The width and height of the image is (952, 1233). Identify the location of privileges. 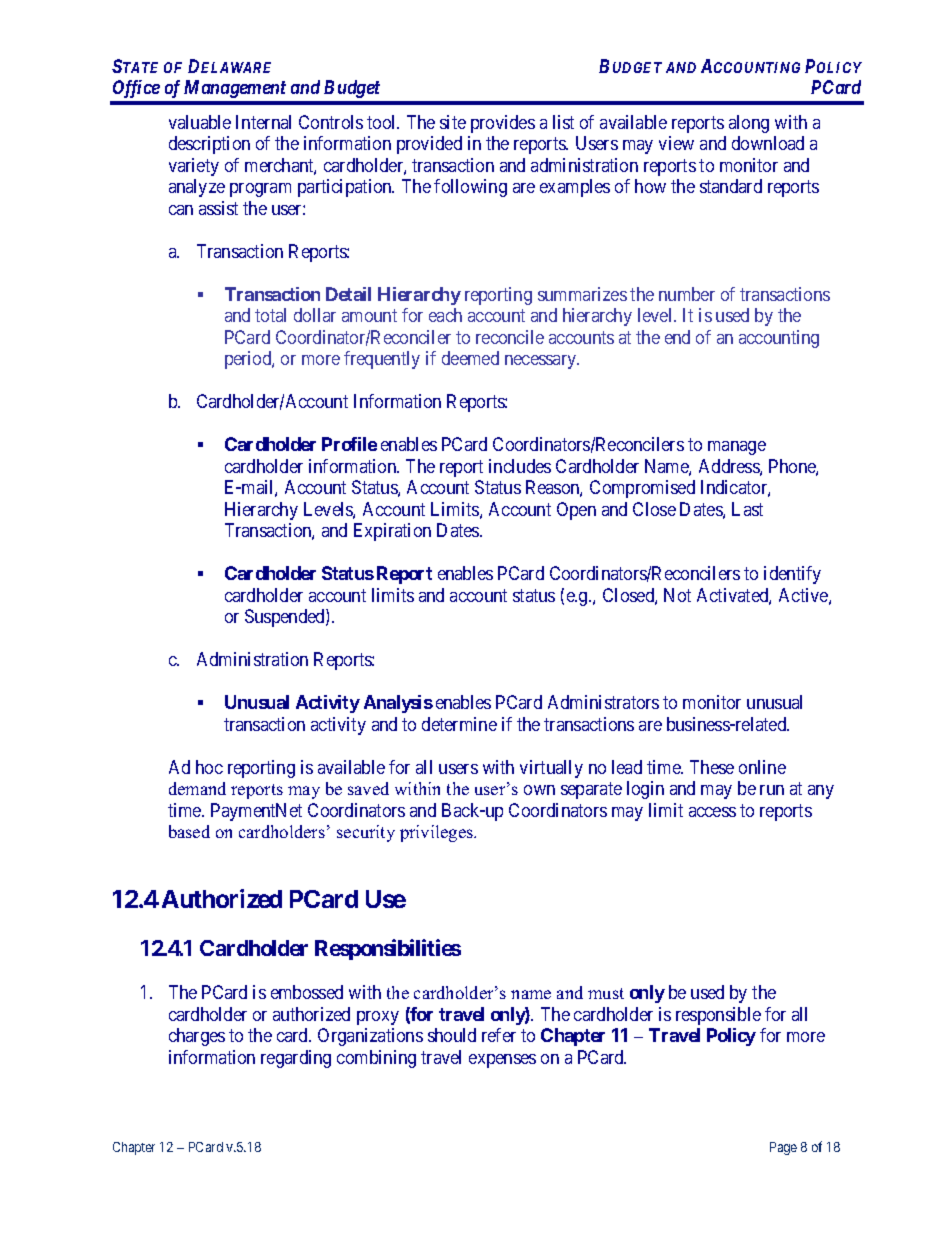
(438, 833).
